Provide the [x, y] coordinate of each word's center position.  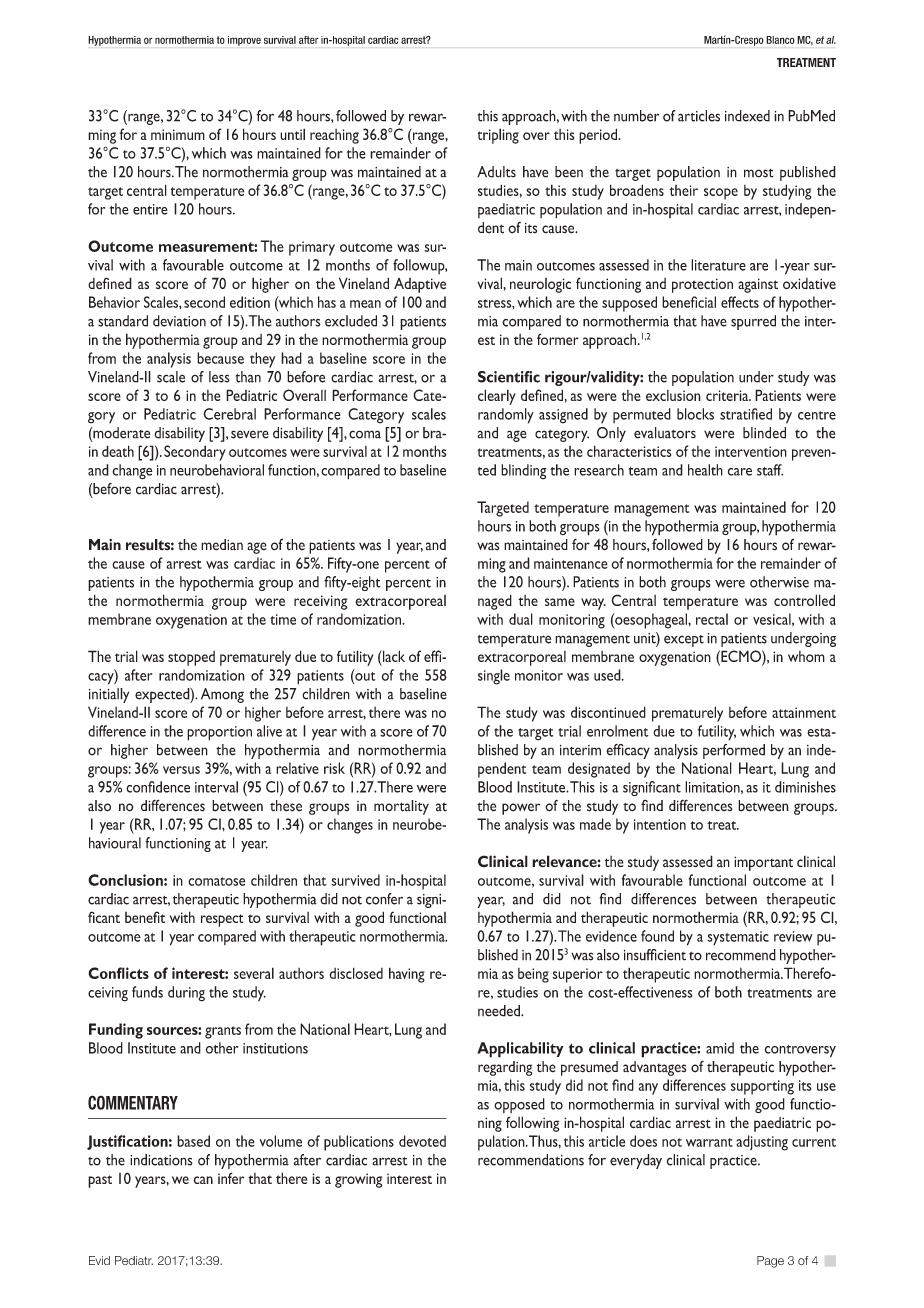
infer [231, 1178]
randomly [506, 416]
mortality [401, 807]
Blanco [780, 40]
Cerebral [230, 414]
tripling [498, 136]
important [763, 863]
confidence [158, 787]
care [740, 472]
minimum [178, 134]
